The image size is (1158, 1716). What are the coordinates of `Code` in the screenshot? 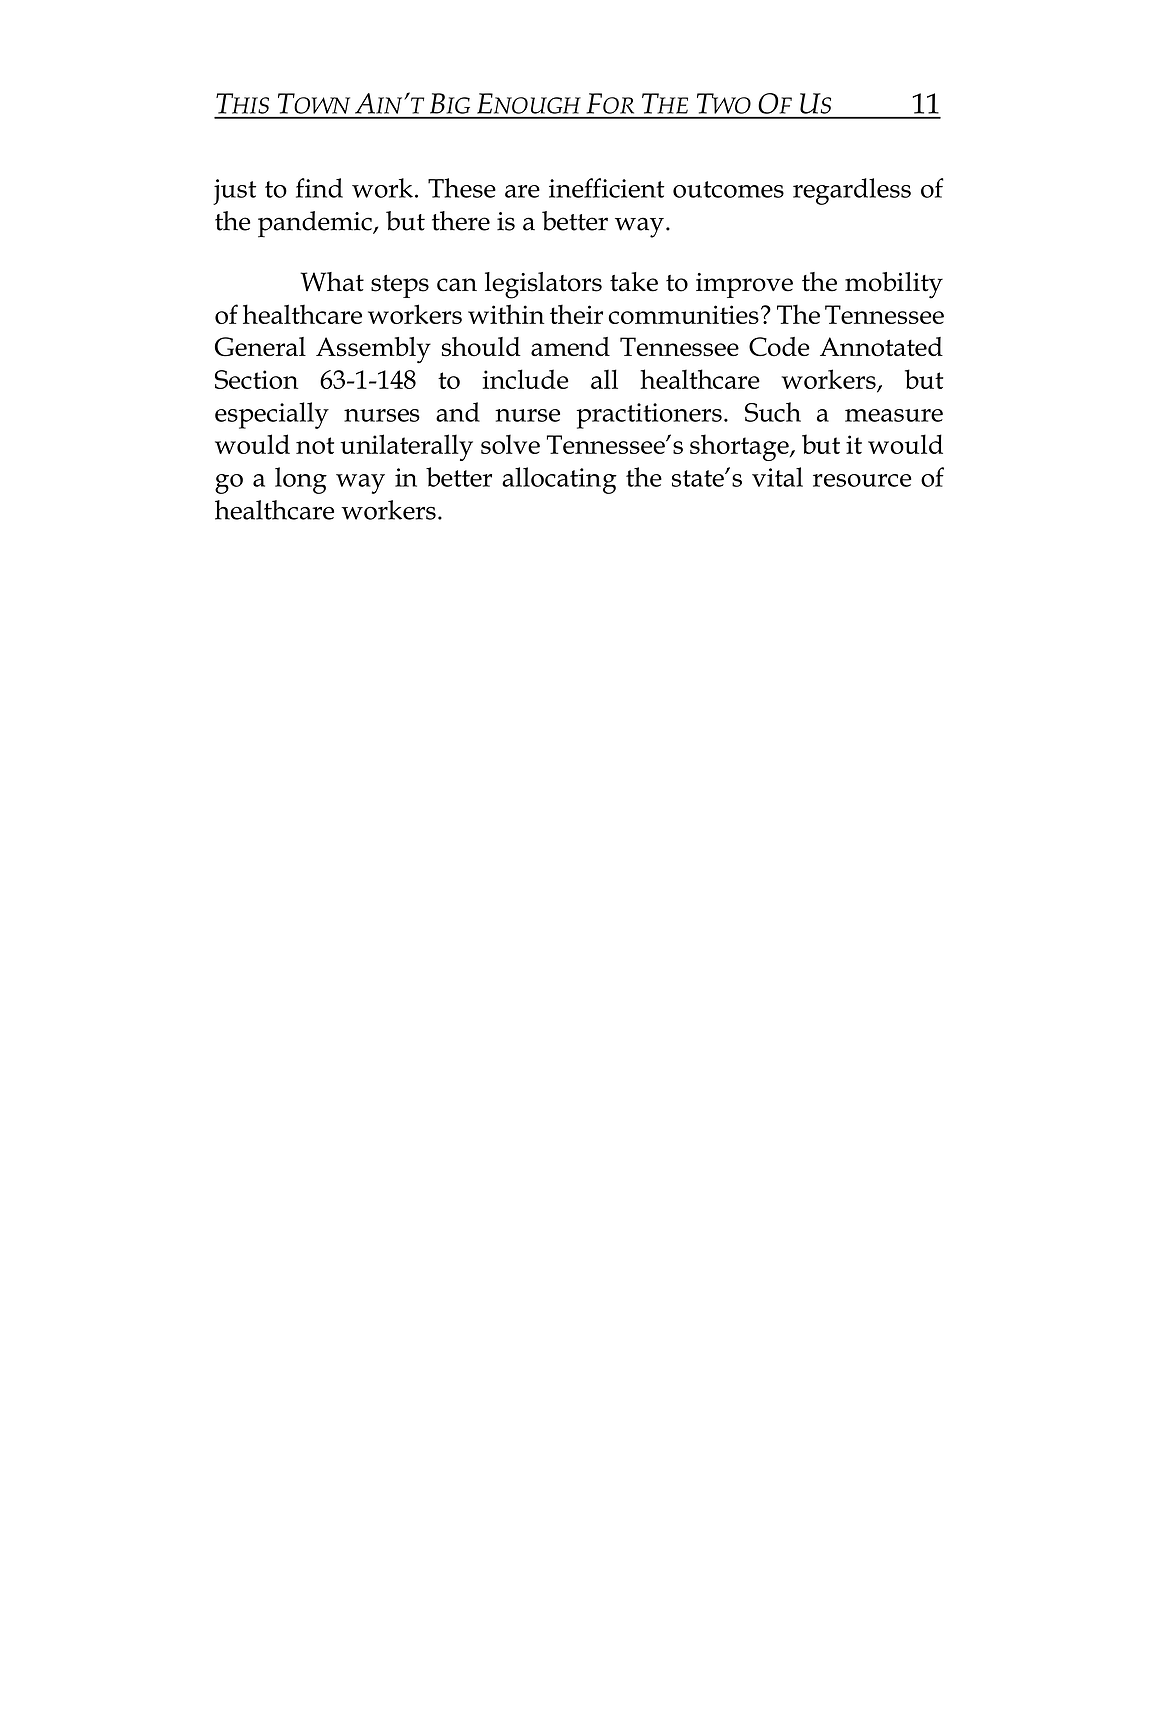 It's located at (779, 347).
